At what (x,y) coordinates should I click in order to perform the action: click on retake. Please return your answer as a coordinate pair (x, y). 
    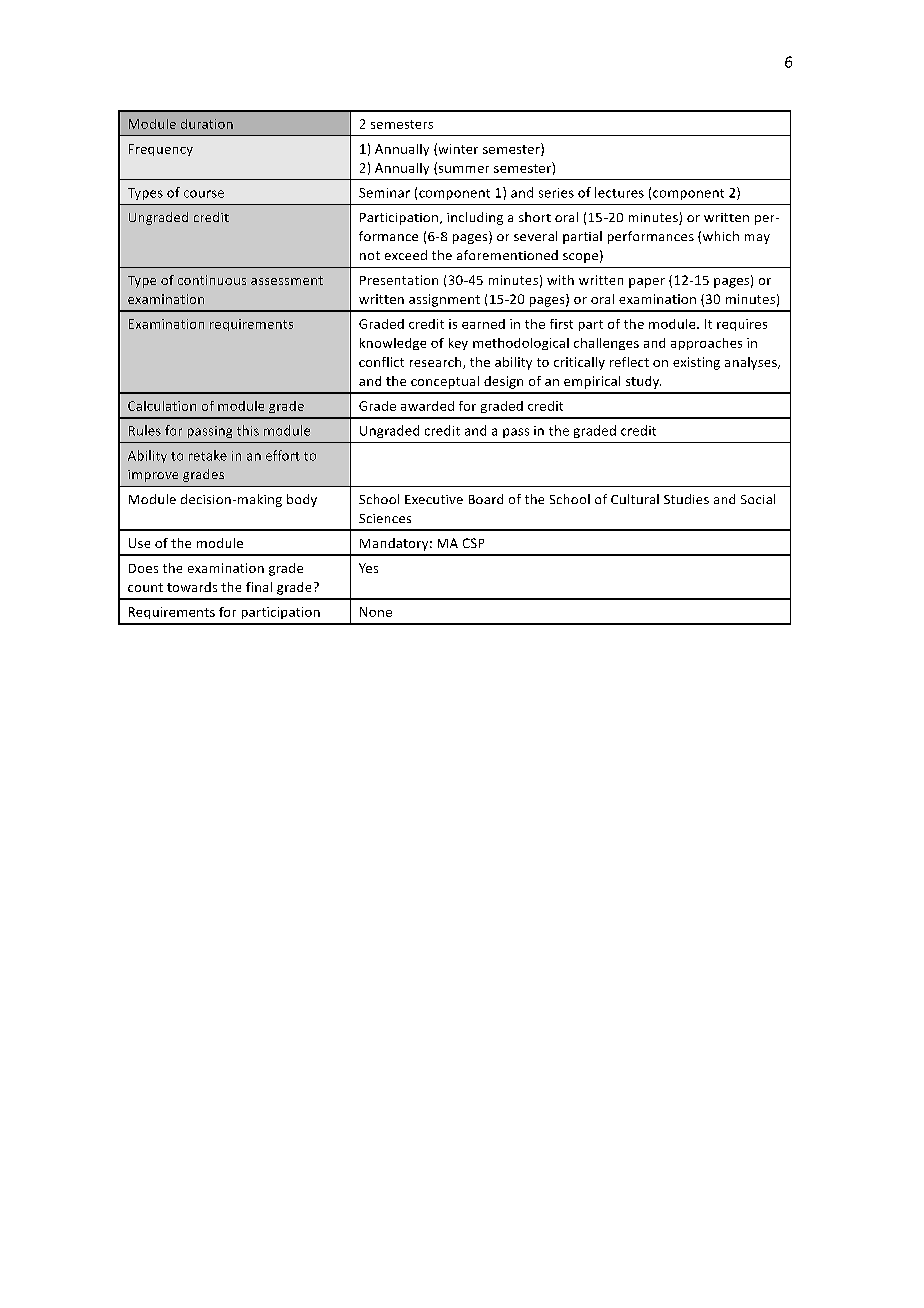
    Looking at the image, I should click on (208, 455).
